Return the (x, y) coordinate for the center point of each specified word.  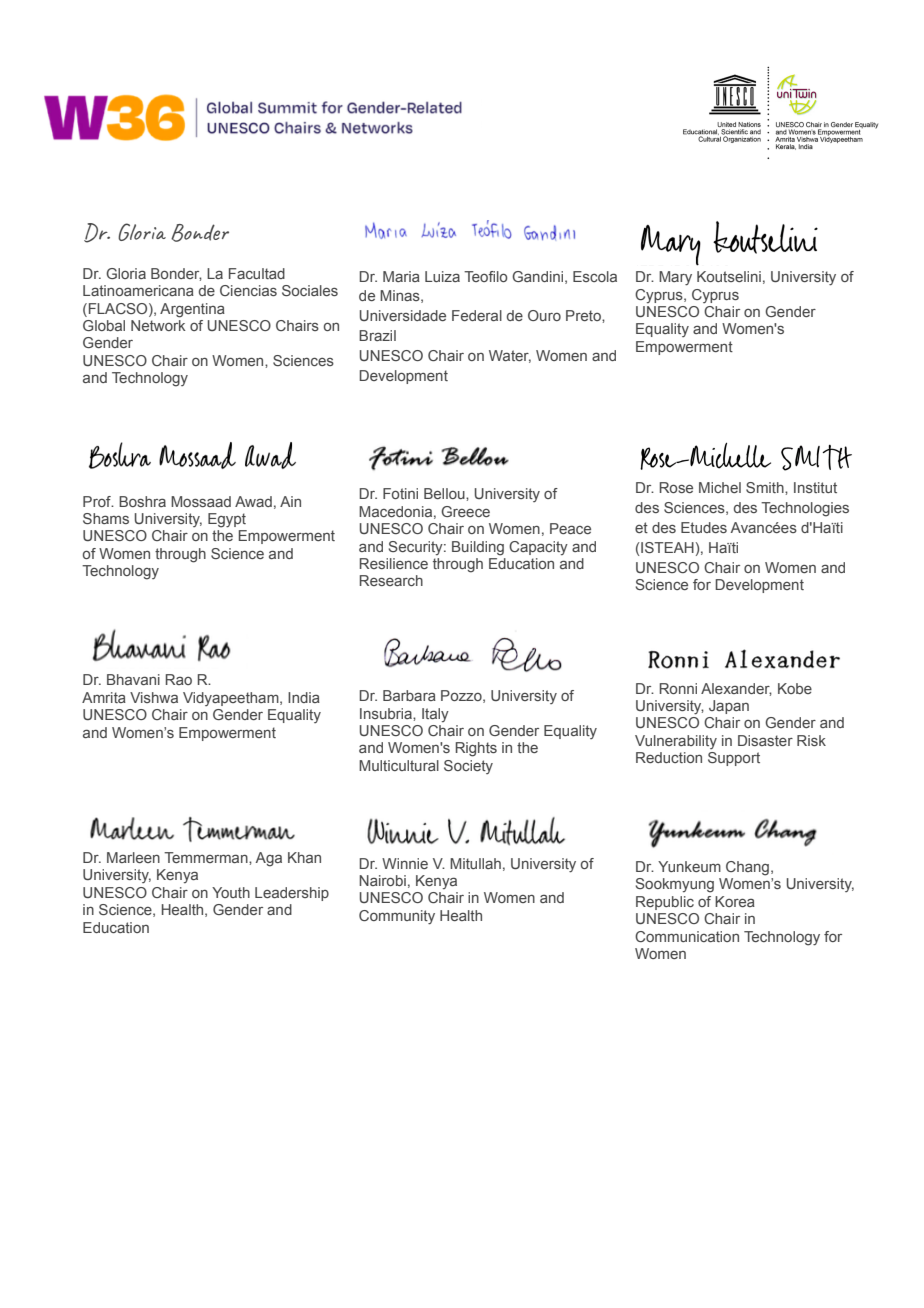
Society (468, 767)
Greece (465, 511)
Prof (98, 501)
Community (397, 917)
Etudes (704, 527)
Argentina (192, 310)
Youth (231, 892)
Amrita (104, 697)
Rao (179, 679)
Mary (675, 278)
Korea (735, 901)
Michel (720, 487)
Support (734, 759)
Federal (477, 315)
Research (391, 580)
